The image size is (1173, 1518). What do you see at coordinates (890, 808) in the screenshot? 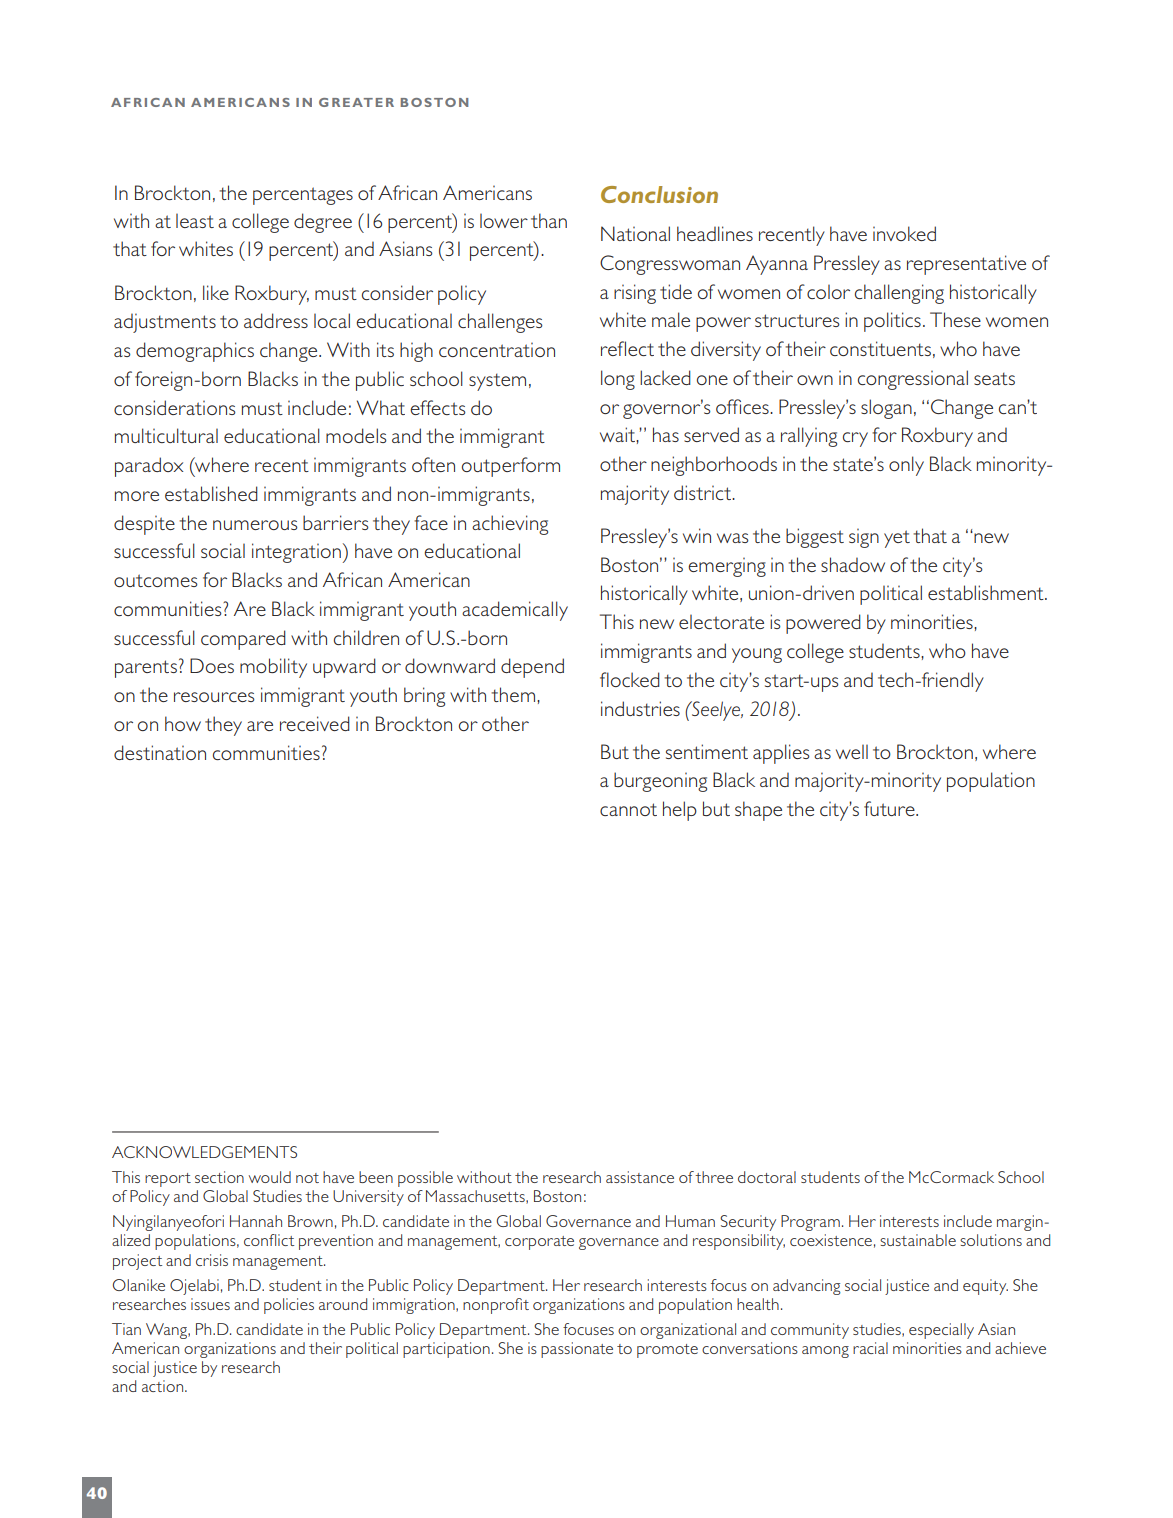
I see `future` at bounding box center [890, 808].
